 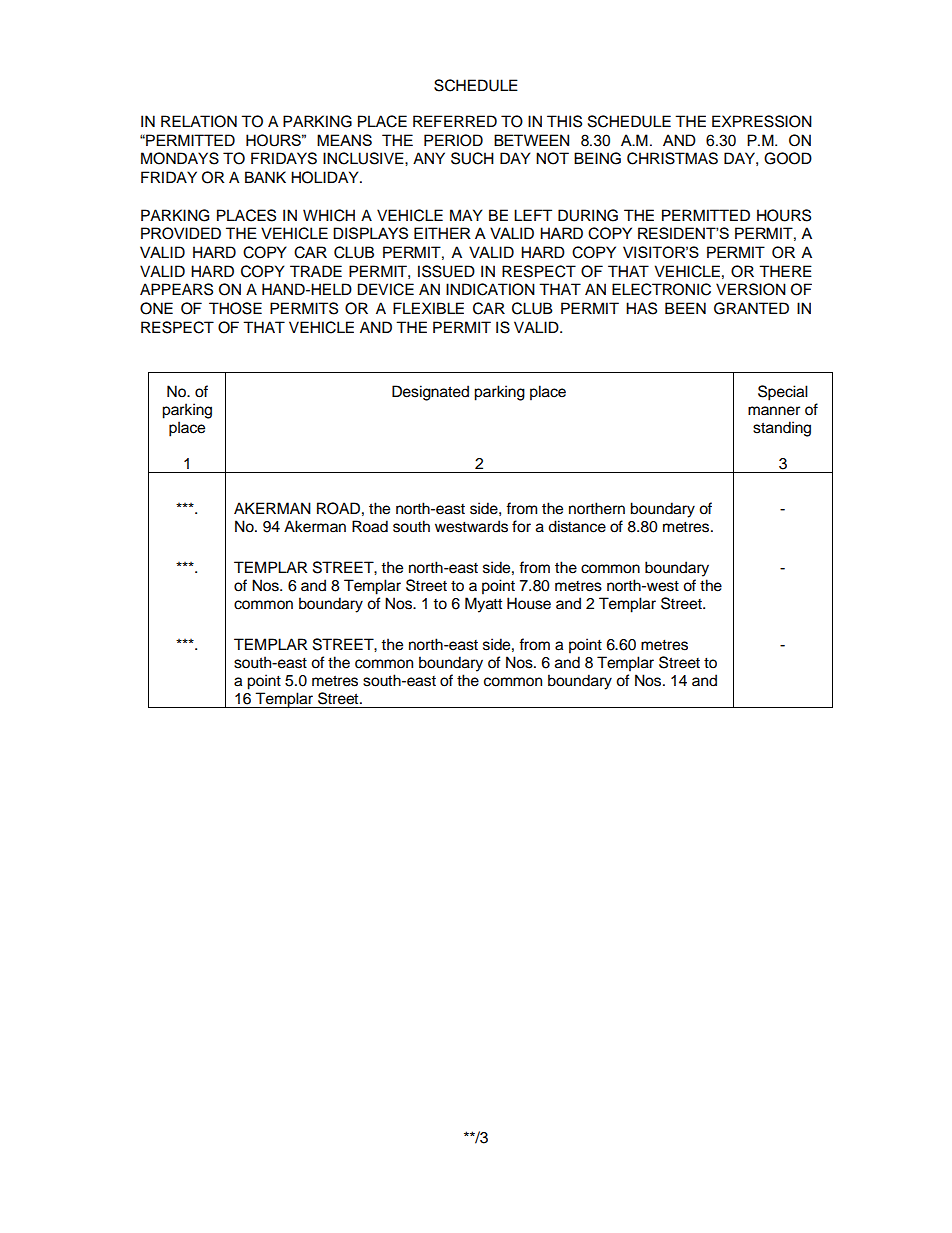 I want to click on Special, so click(x=783, y=393).
